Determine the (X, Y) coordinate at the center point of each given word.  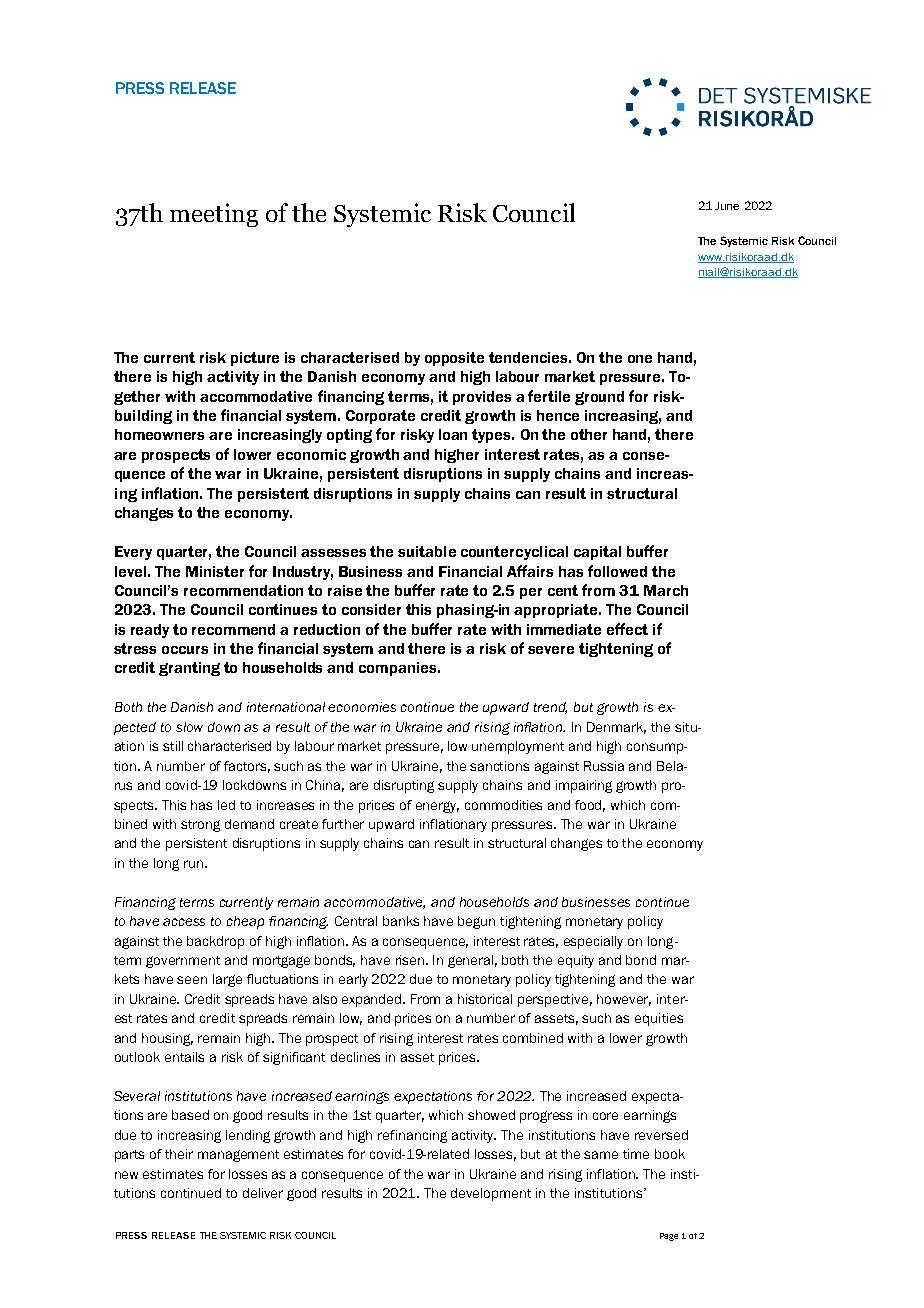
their (179, 1154)
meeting (214, 215)
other (589, 434)
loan (453, 434)
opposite (454, 359)
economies (362, 707)
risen (411, 960)
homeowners (159, 434)
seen (192, 980)
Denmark (616, 728)
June (727, 206)
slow (189, 727)
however (624, 1000)
